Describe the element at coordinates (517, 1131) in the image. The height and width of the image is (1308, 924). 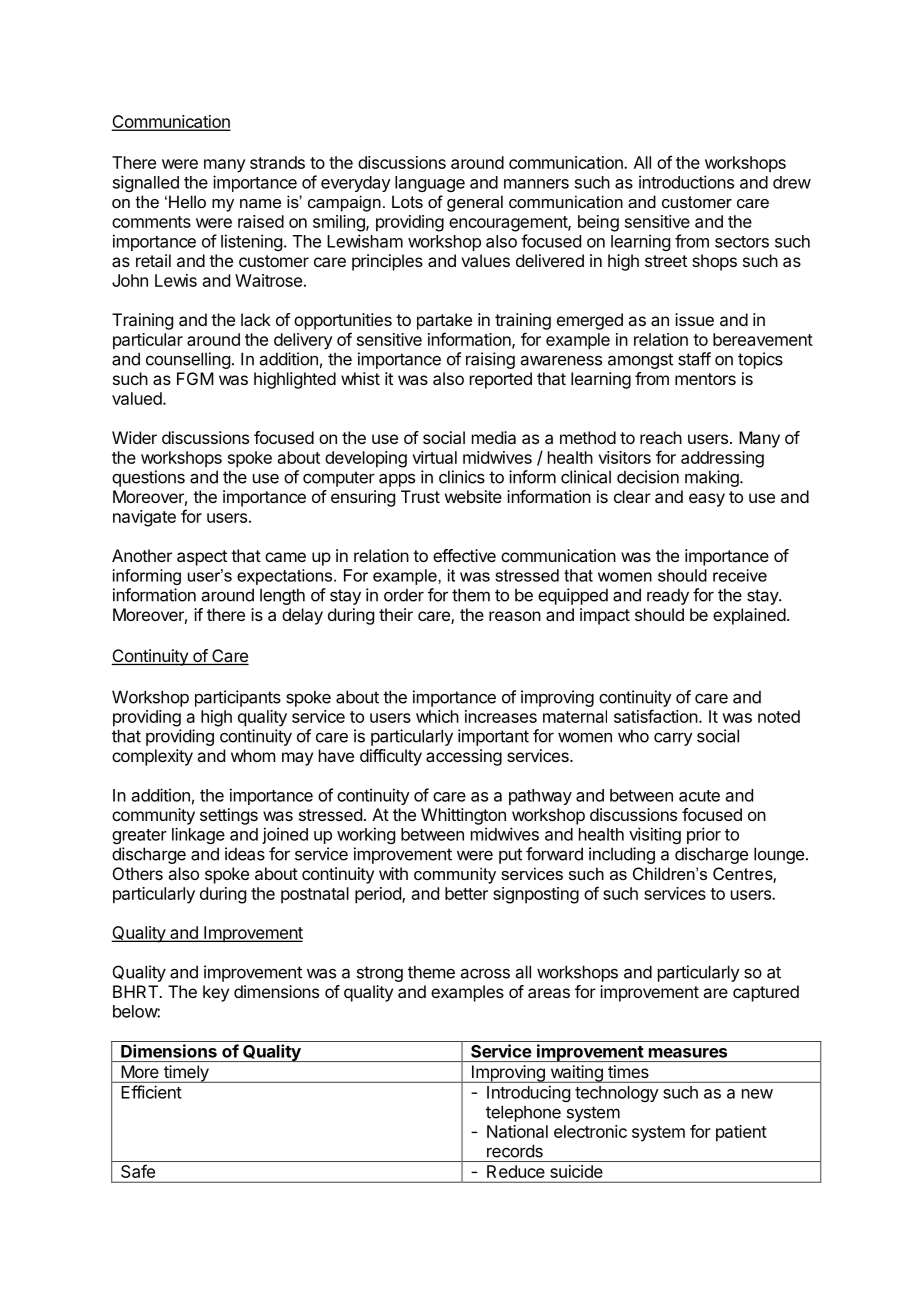
I see `National` at that location.
